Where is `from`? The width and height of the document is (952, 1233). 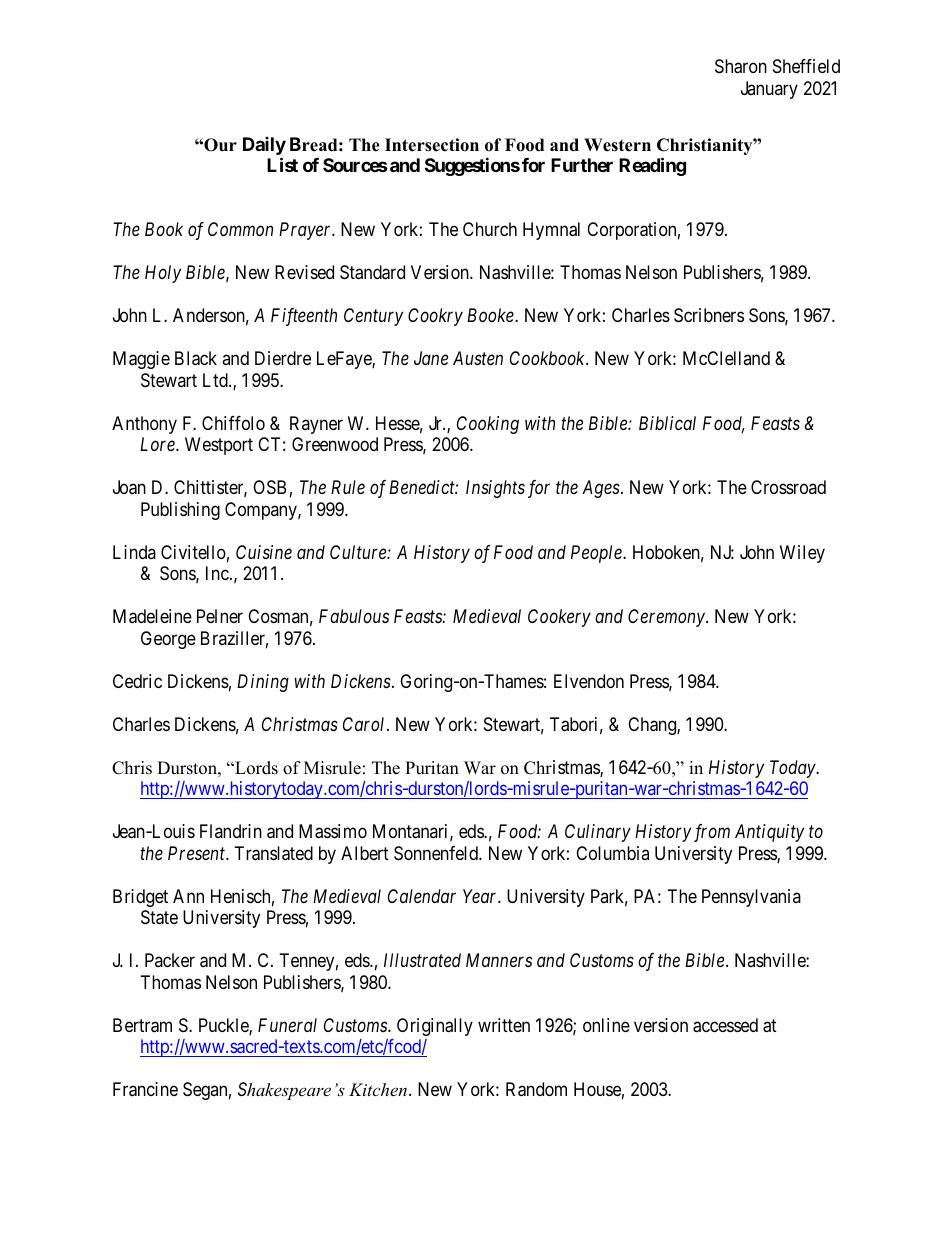
from is located at coordinates (712, 833).
